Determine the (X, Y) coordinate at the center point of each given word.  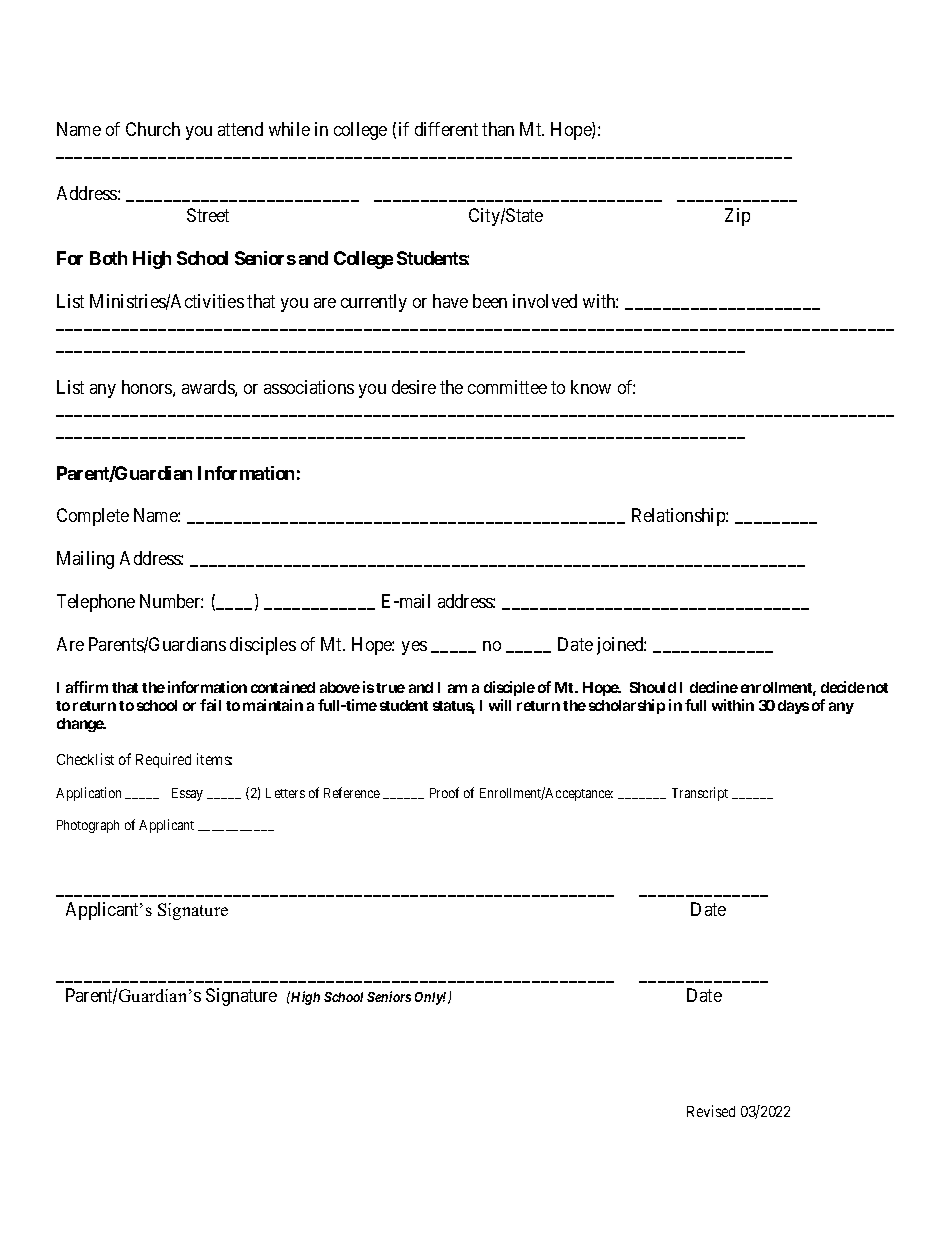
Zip (737, 217)
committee (507, 387)
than (498, 129)
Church (153, 129)
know (591, 387)
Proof (444, 792)
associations (309, 387)
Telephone (96, 603)
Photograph (88, 826)
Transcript (700, 794)
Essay (187, 794)
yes (414, 648)
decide (843, 687)
